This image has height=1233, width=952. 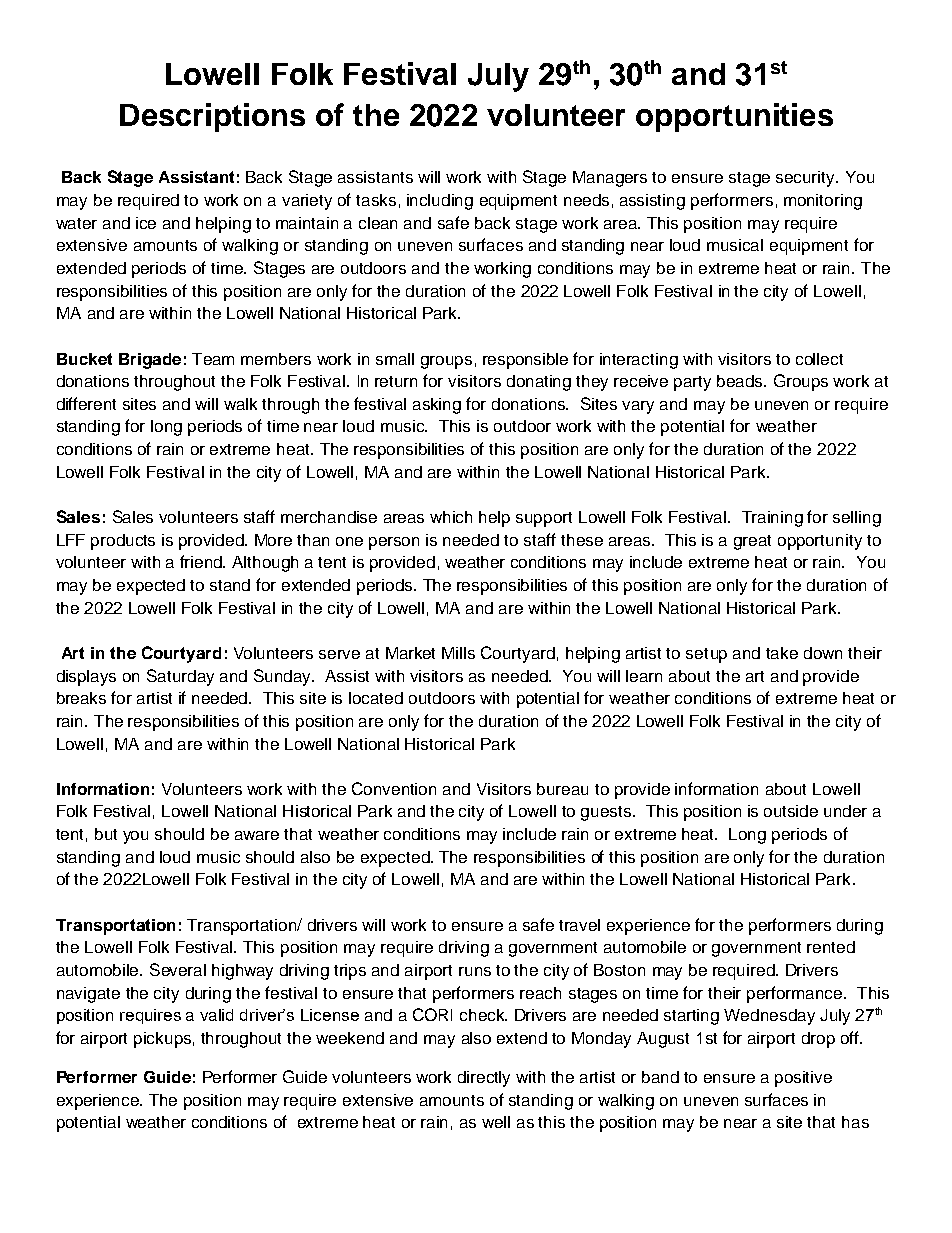 What do you see at coordinates (484, 1079) in the image?
I see `directly` at bounding box center [484, 1079].
